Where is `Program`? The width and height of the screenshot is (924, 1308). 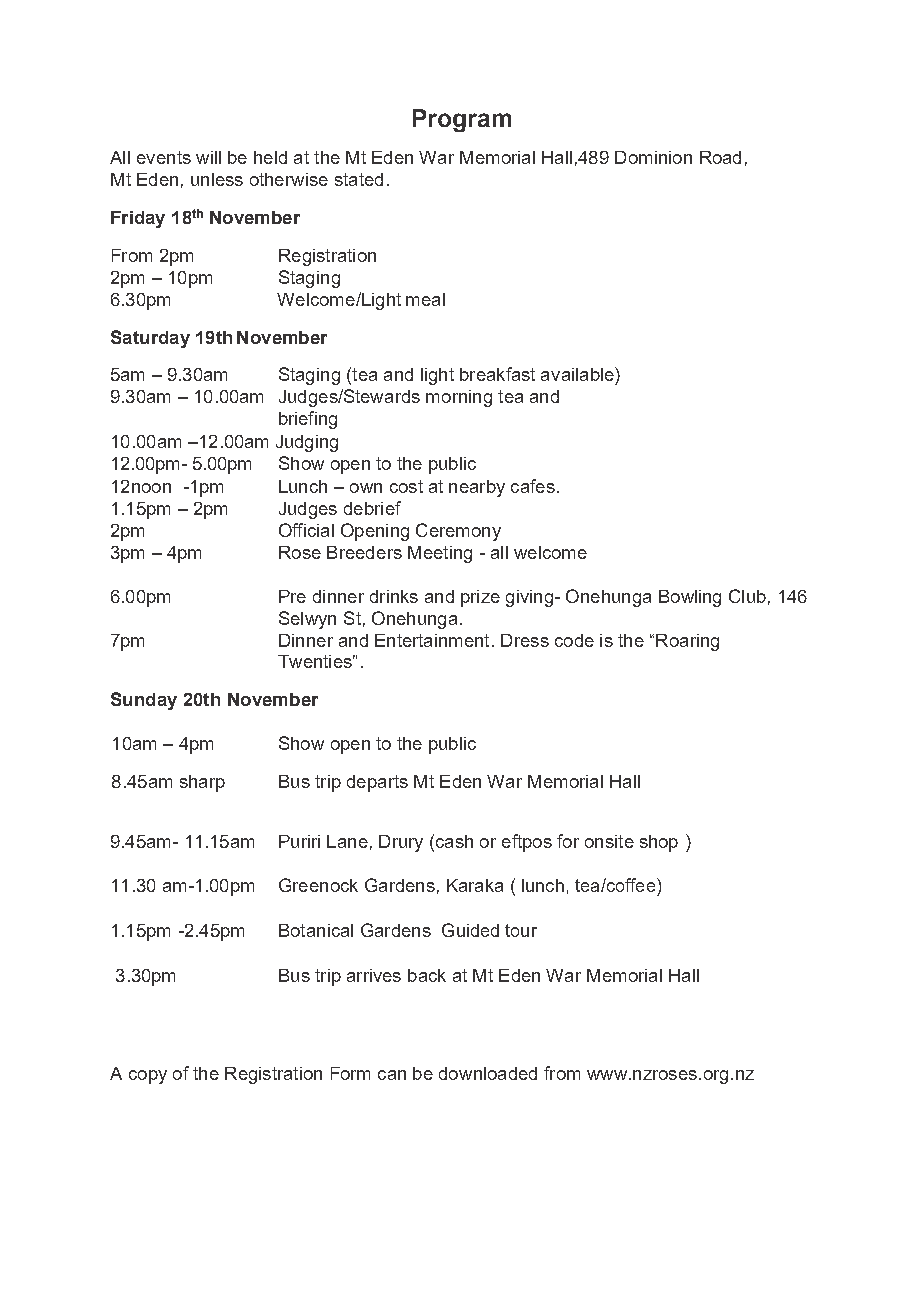 Program is located at coordinates (462, 120).
